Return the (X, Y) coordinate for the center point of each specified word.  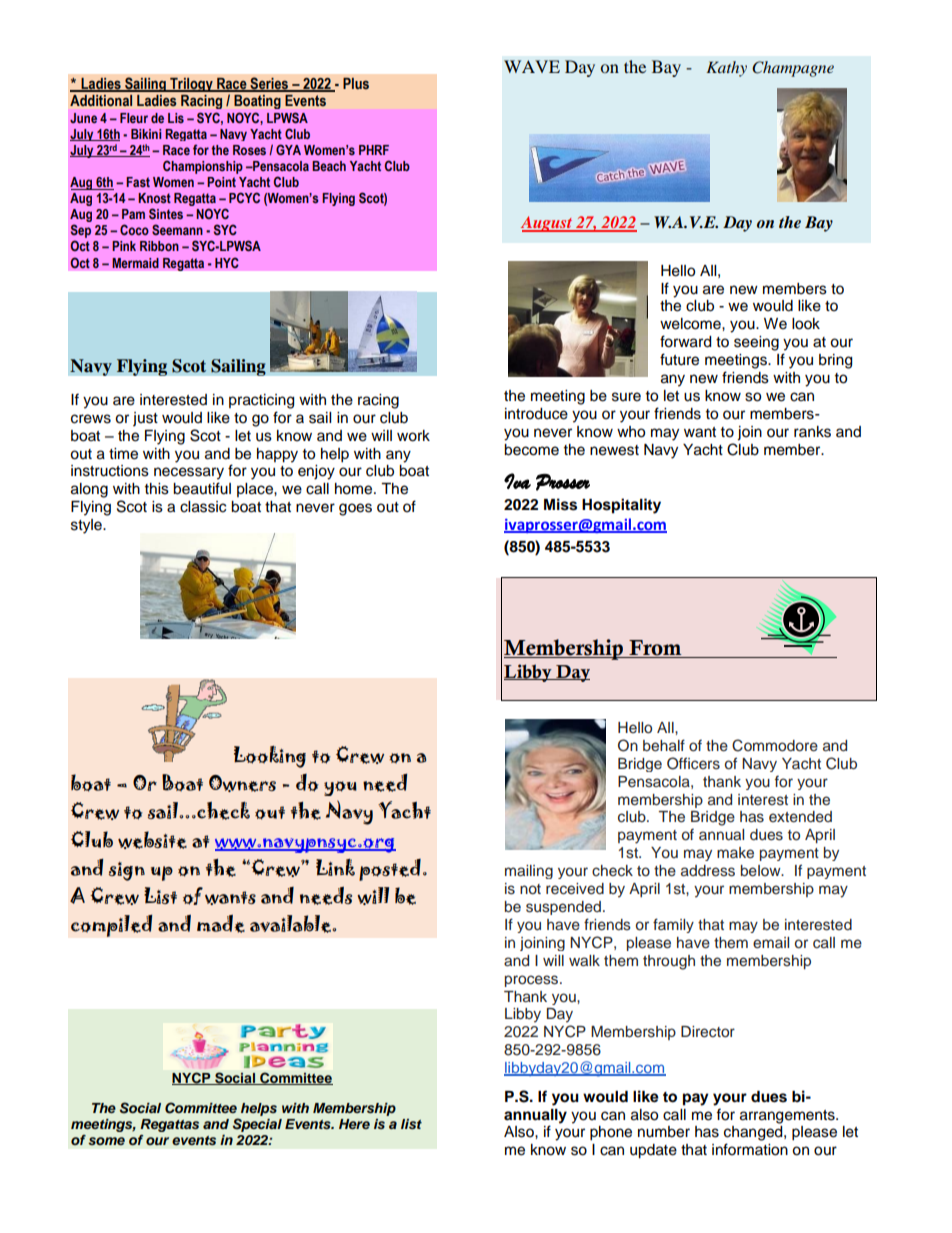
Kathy (726, 69)
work (413, 436)
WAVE (532, 66)
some (106, 1141)
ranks (812, 432)
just (145, 419)
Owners (242, 783)
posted (390, 870)
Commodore (775, 745)
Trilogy (191, 85)
